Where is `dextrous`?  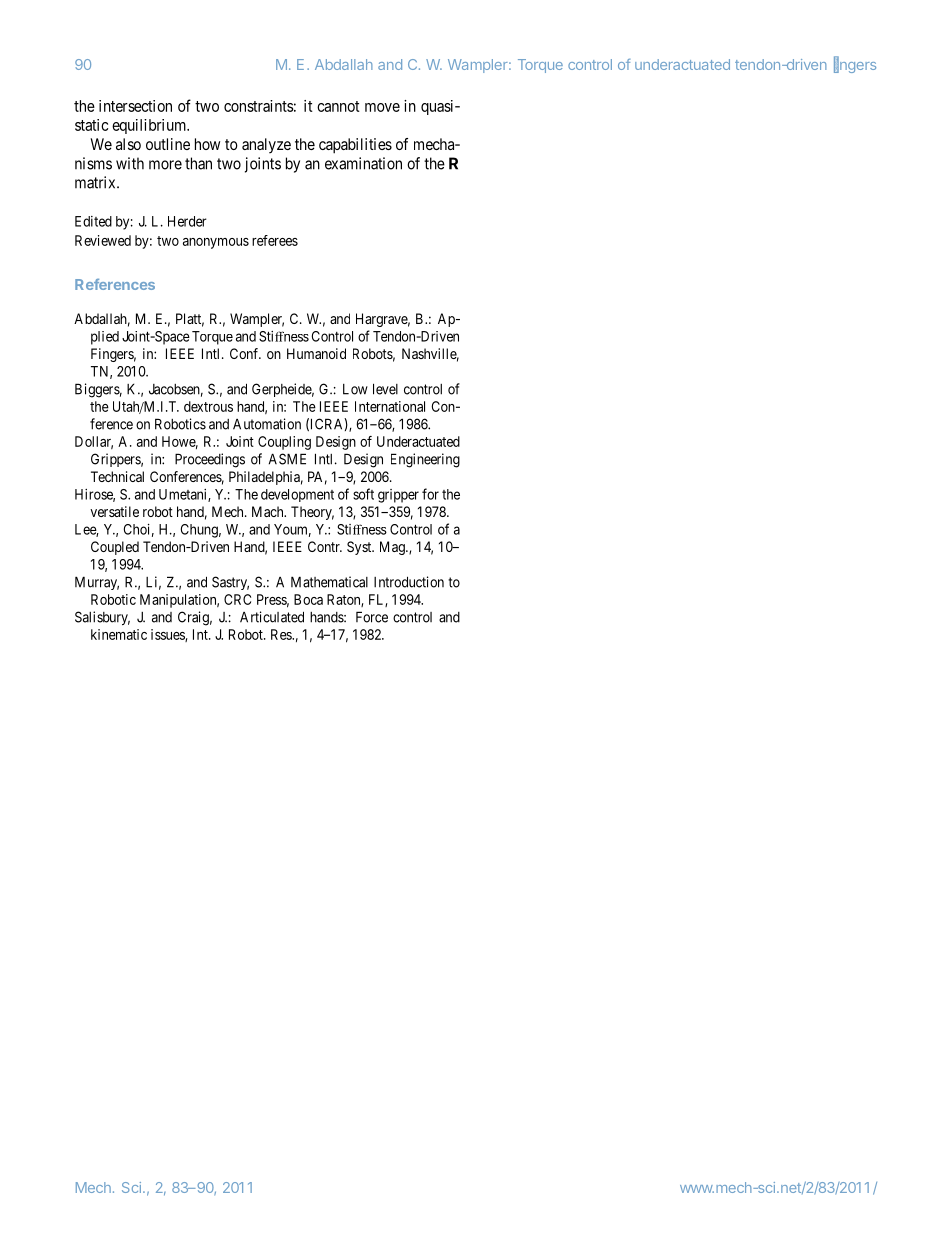 dextrous is located at coordinates (208, 406).
